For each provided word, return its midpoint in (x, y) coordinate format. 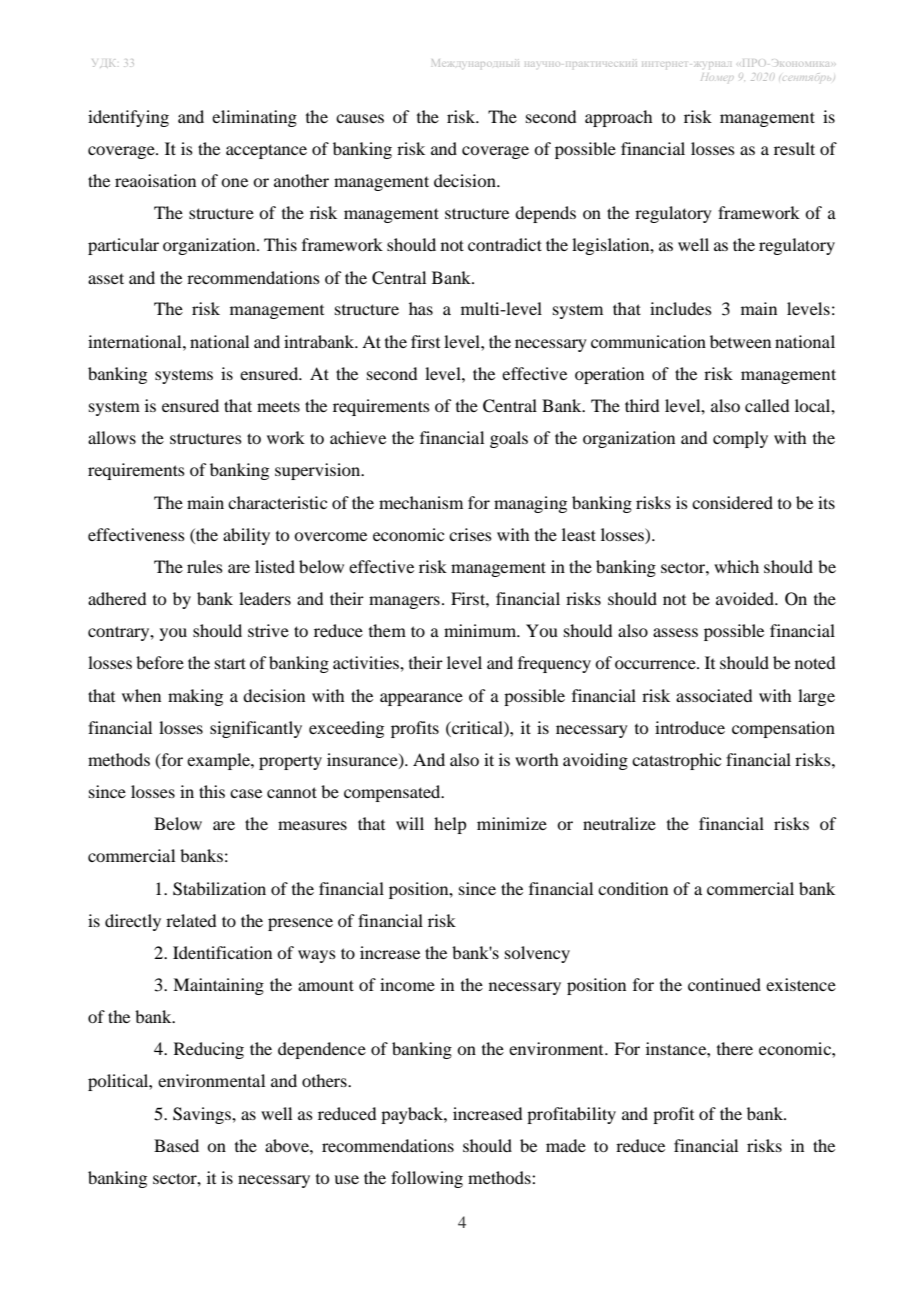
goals (509, 439)
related (191, 920)
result (794, 148)
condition (633, 888)
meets (278, 406)
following (427, 1179)
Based (176, 1145)
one (234, 182)
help (450, 825)
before (160, 662)
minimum (481, 630)
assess (675, 632)
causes (360, 118)
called (767, 405)
